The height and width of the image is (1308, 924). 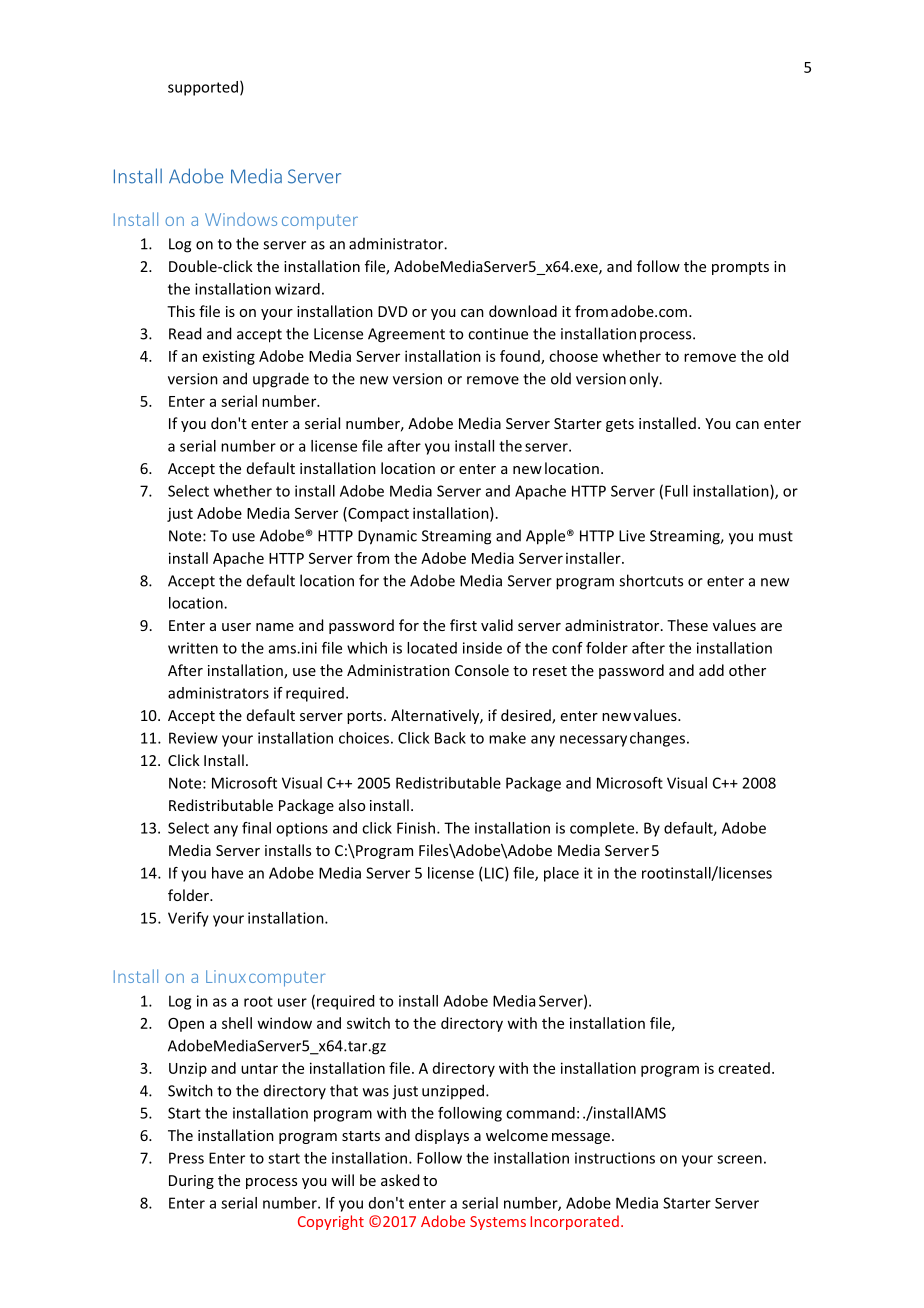 I want to click on add, so click(x=711, y=670).
